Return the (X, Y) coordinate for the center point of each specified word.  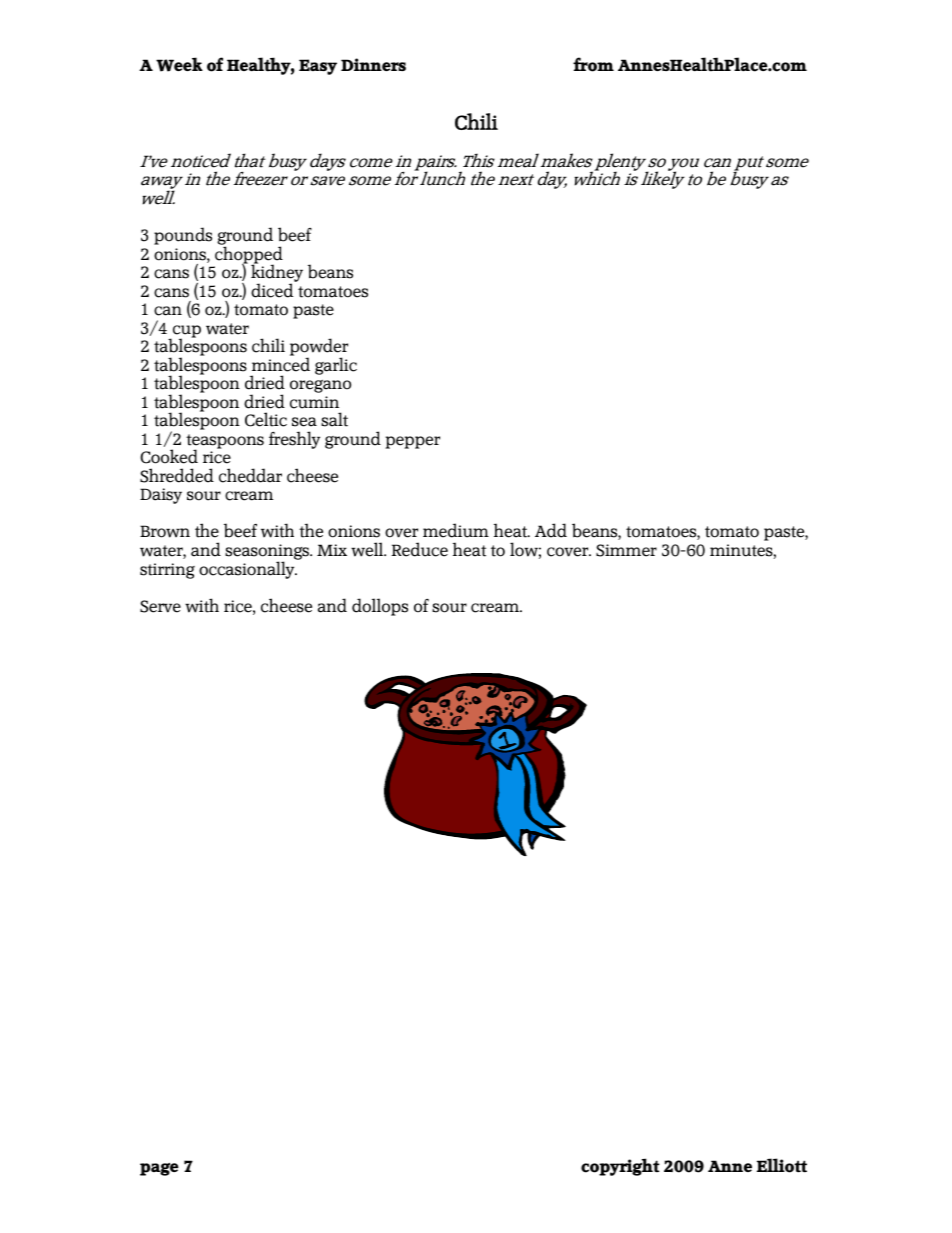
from (593, 64)
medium (456, 530)
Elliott (782, 1165)
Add (551, 530)
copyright (620, 1167)
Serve (160, 606)
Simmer (626, 550)
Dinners (373, 64)
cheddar (250, 475)
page (159, 1169)
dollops (380, 607)
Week (179, 64)
